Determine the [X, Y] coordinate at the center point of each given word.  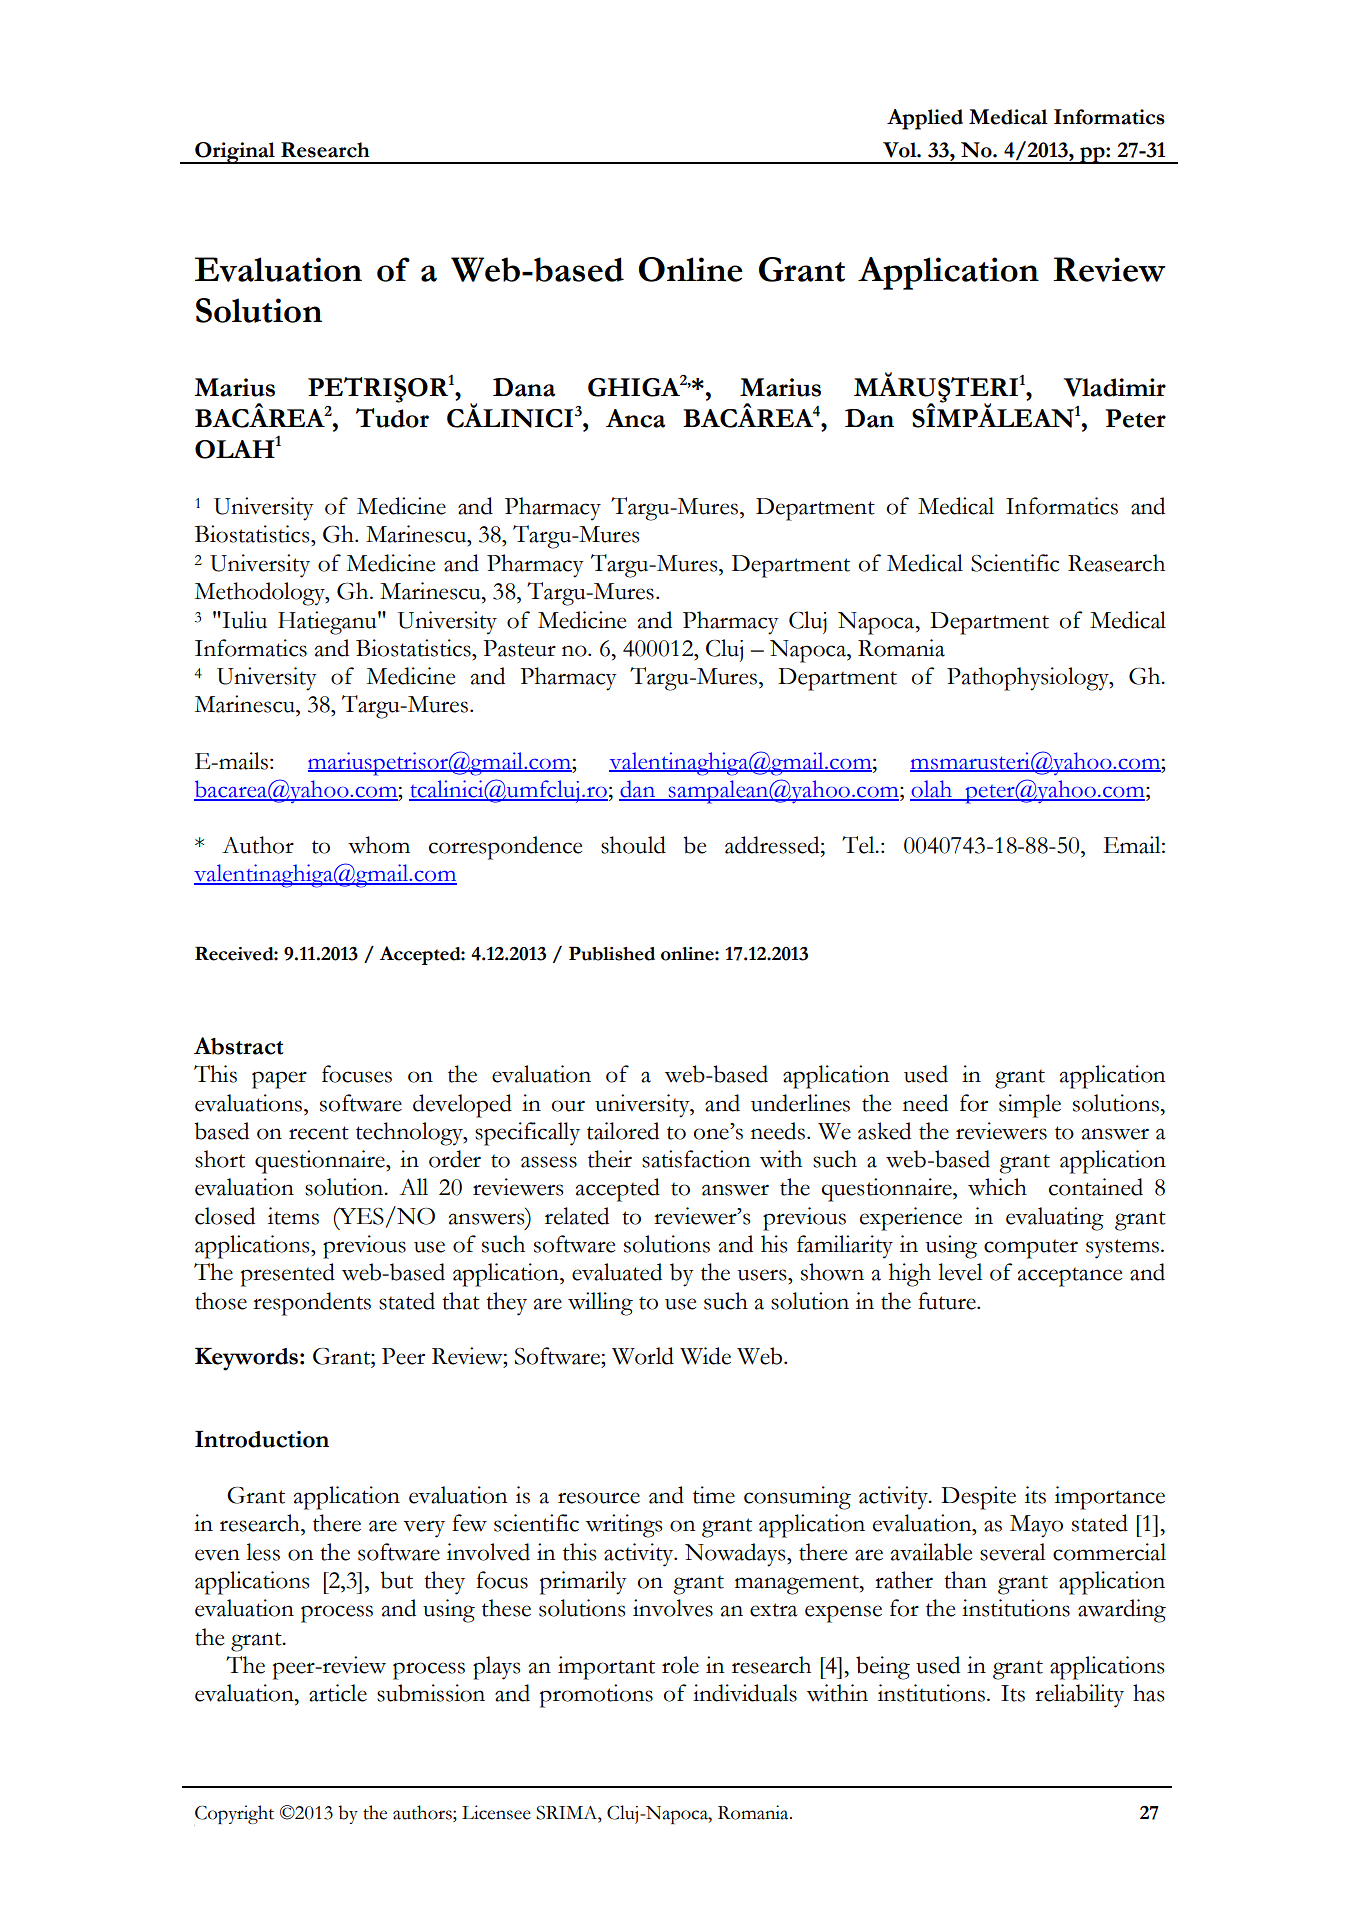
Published [612, 953]
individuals [745, 1693]
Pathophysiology [1029, 679]
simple [1030, 1106]
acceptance [1070, 1277]
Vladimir [1114, 387]
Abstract [238, 1046]
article [338, 1693]
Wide [705, 1356]
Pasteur [519, 648]
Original [235, 153]
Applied [925, 119]
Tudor [392, 418]
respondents [312, 1304]
